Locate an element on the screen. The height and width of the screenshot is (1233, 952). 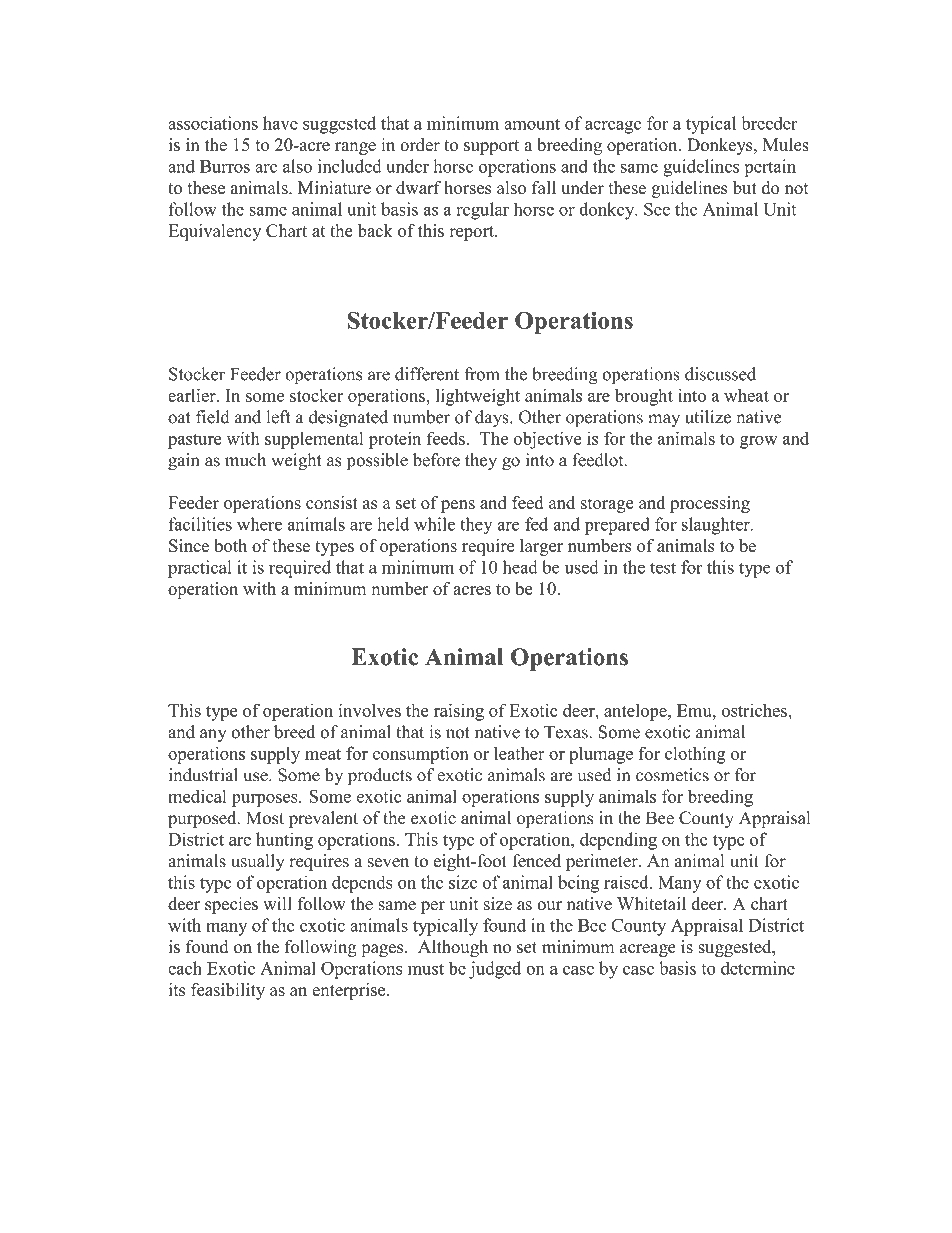
slaughter is located at coordinates (717, 526).
